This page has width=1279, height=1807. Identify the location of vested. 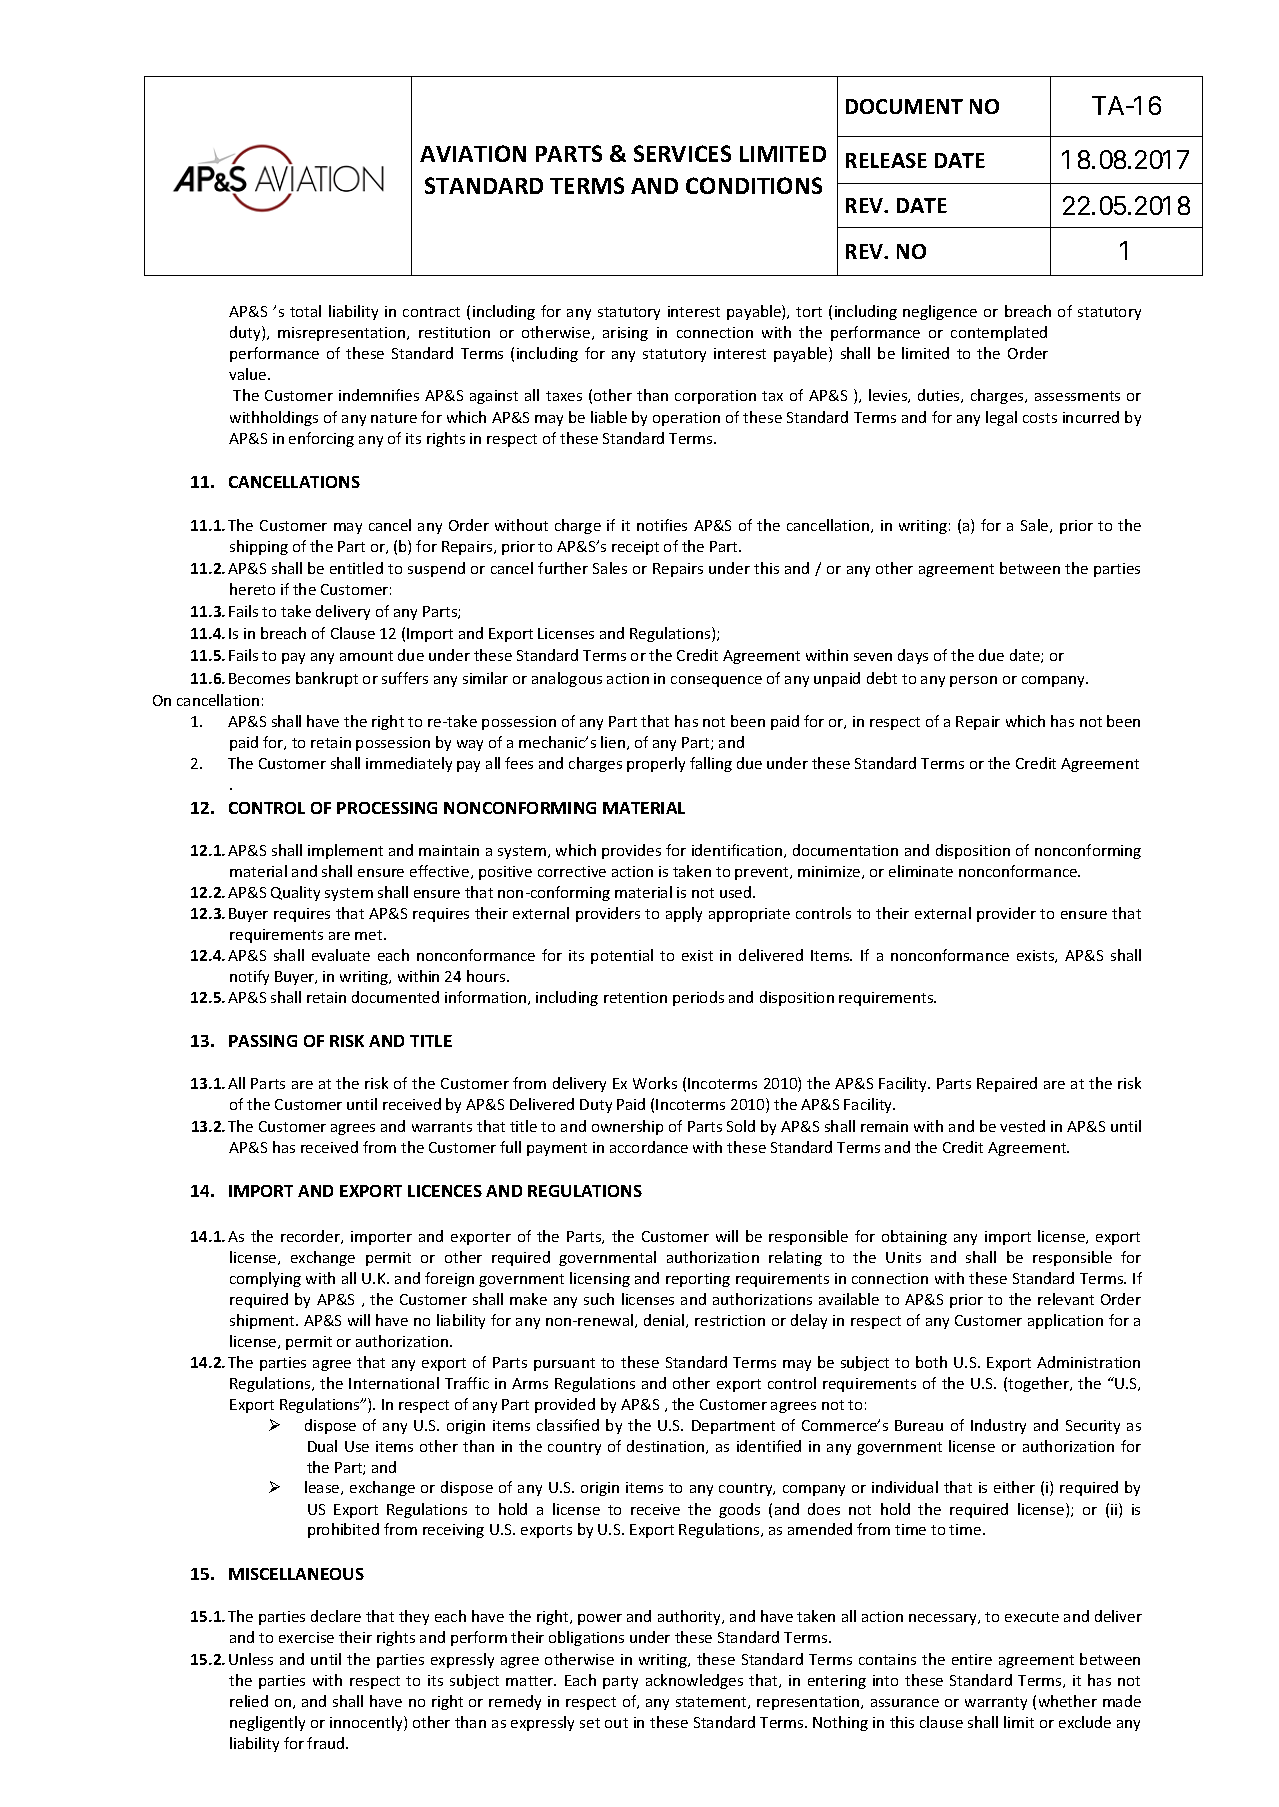
(1022, 1126).
